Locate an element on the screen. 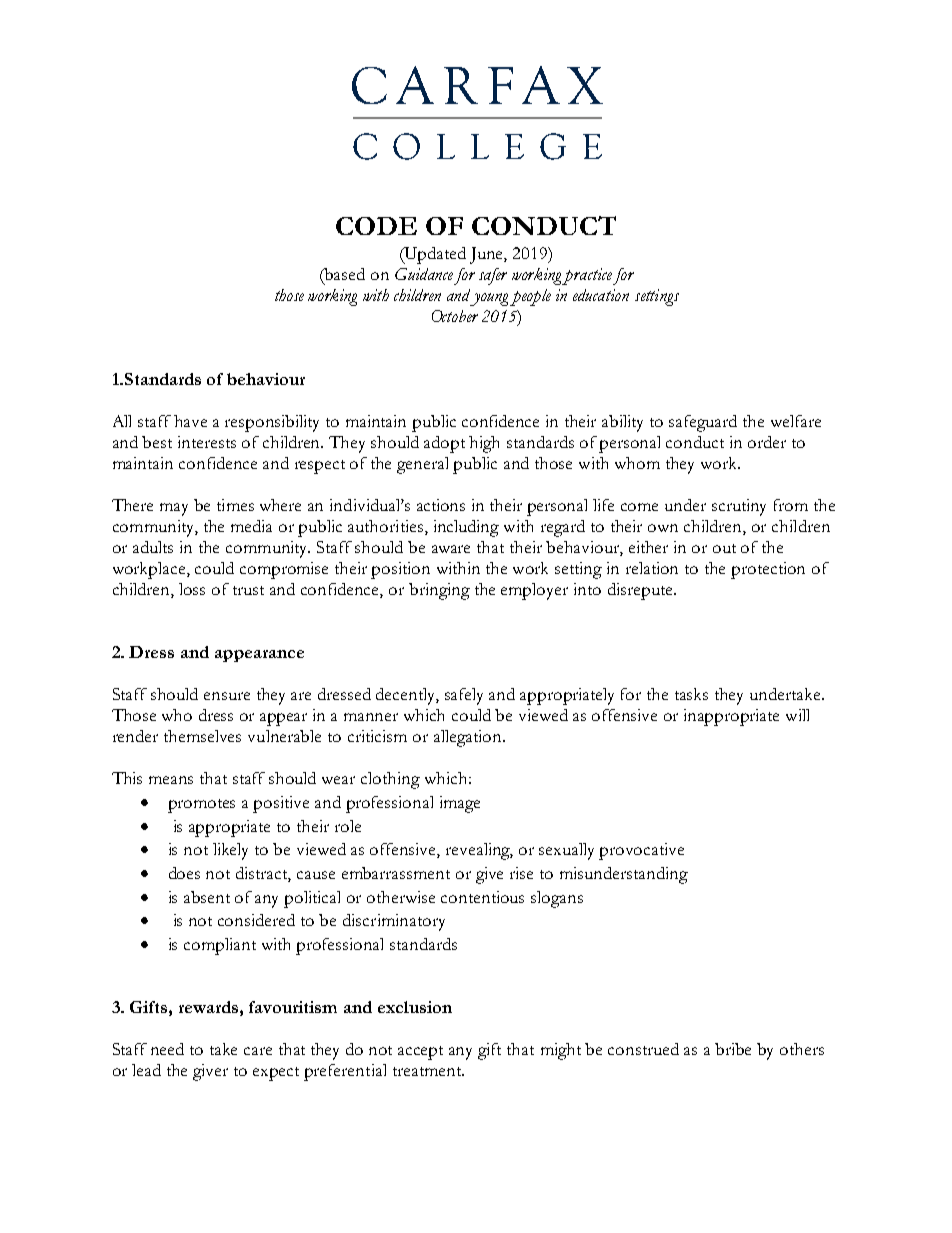 This screenshot has width=952, height=1233. accept is located at coordinates (420, 1053).
